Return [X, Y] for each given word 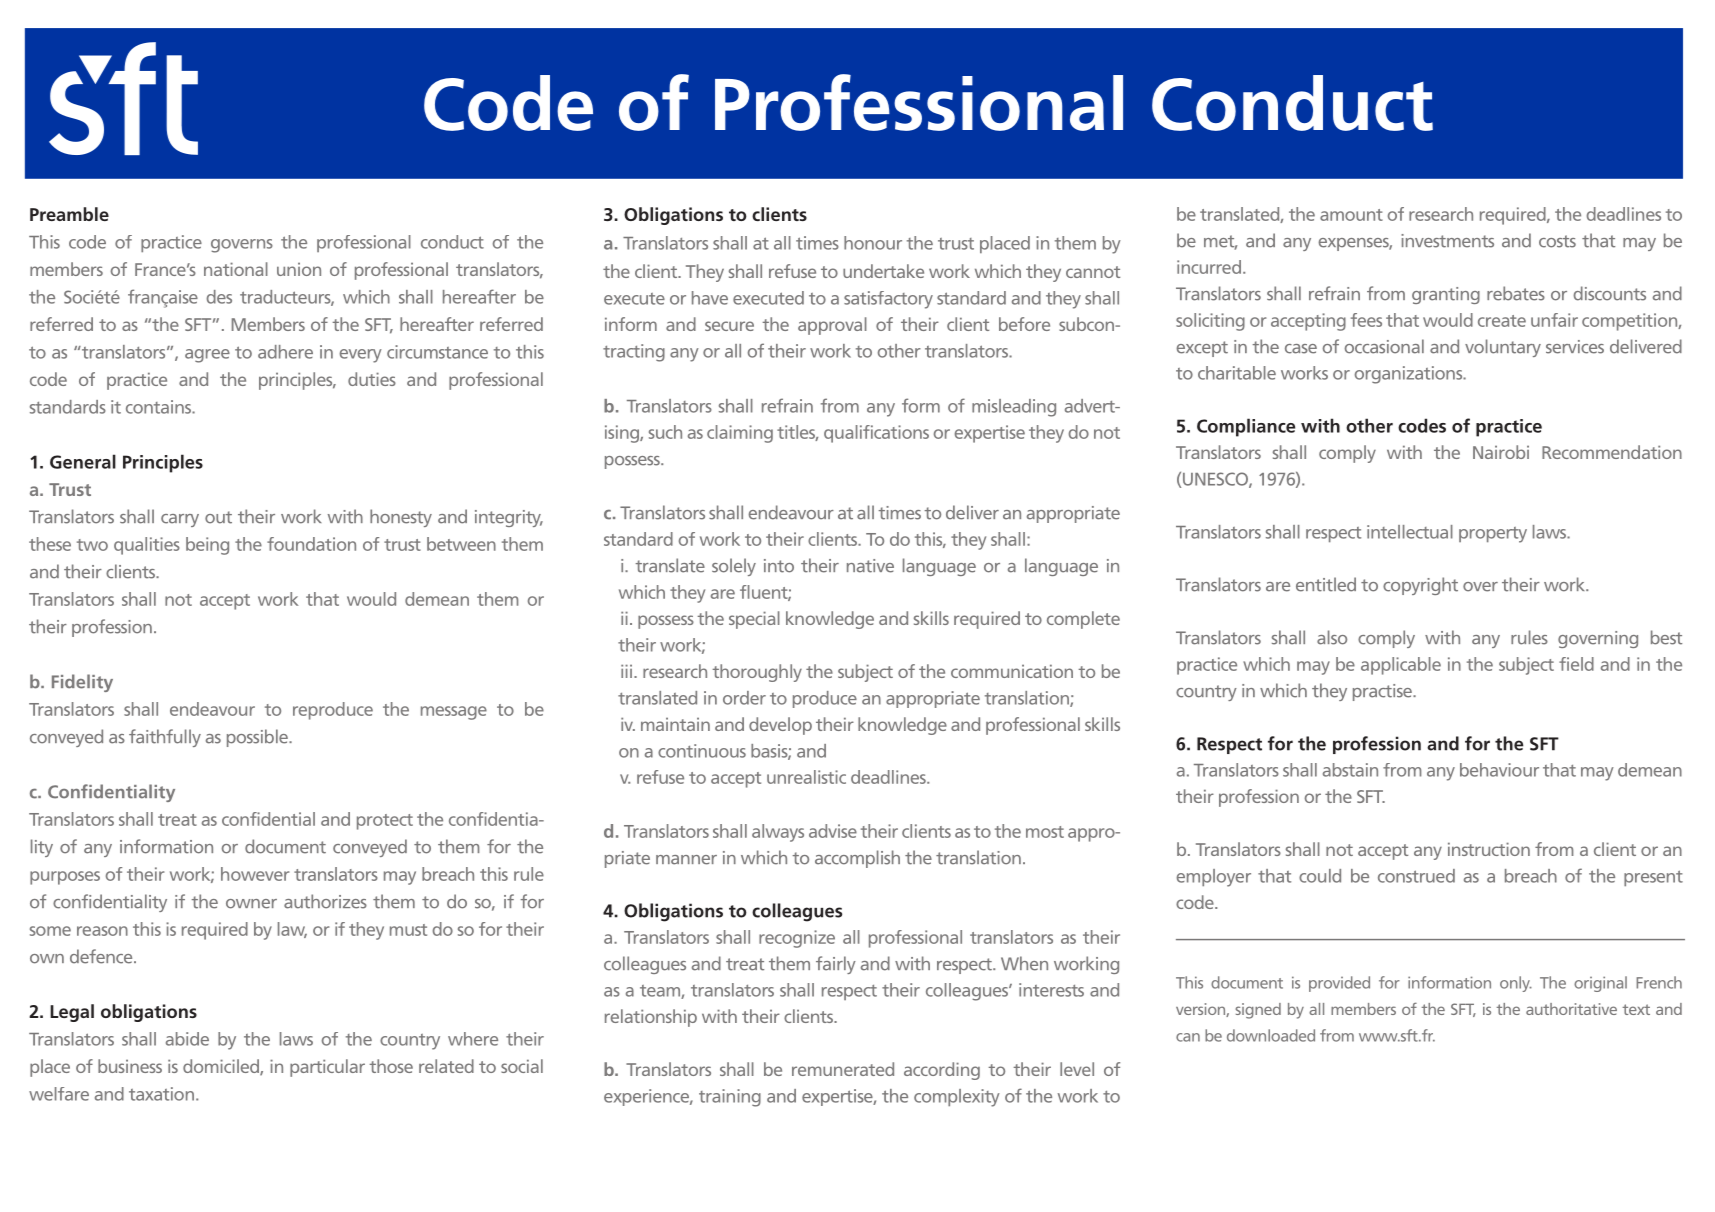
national [236, 269]
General [83, 461]
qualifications [876, 434]
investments [1447, 241]
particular [327, 1068]
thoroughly [757, 673]
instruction [1489, 849]
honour [873, 243]
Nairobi [1501, 452]
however [255, 874]
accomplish [857, 859]
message [454, 713]
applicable [1401, 666]
